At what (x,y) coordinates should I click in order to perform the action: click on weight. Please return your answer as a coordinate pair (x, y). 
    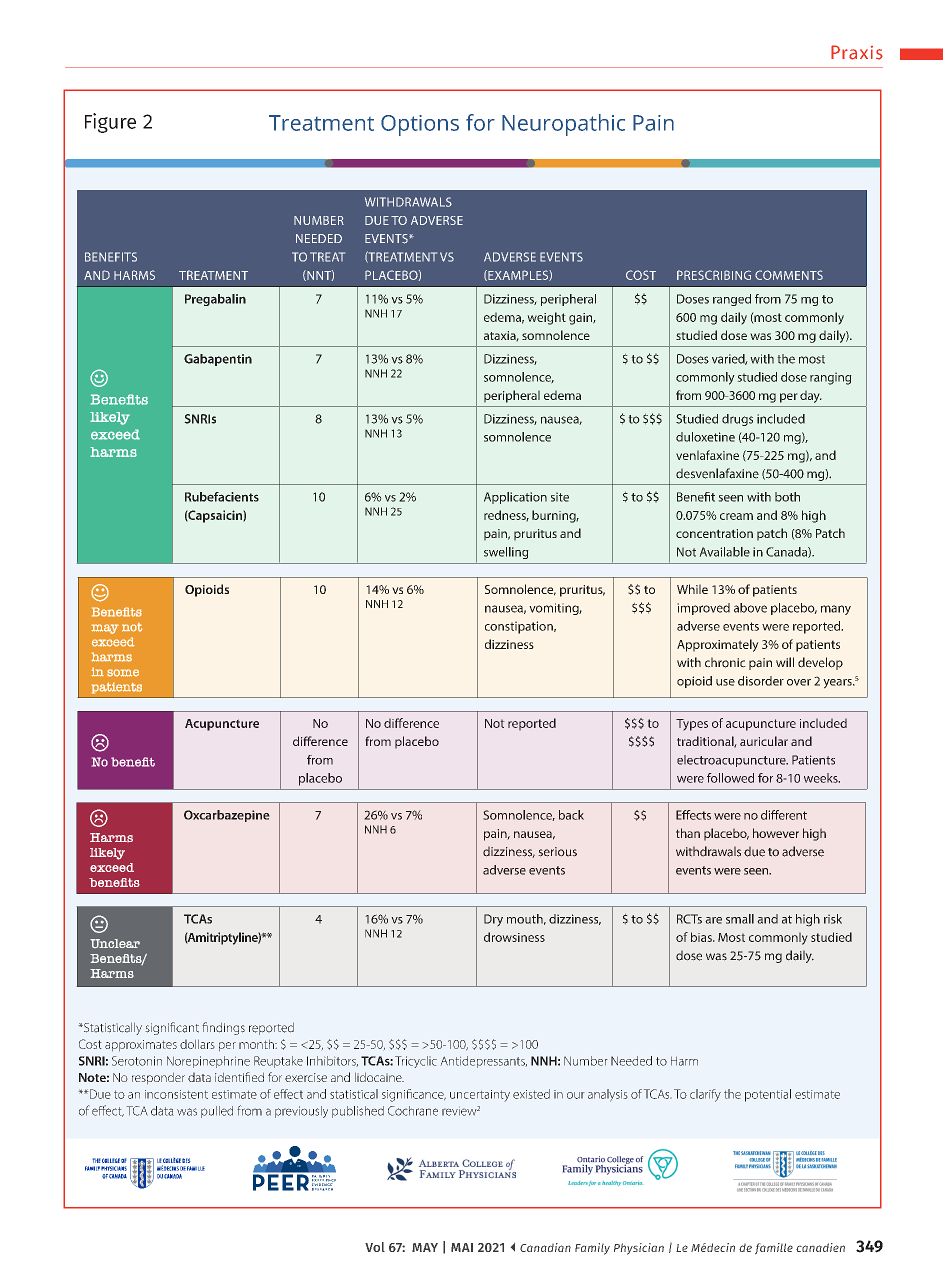
    Looking at the image, I should click on (546, 318).
